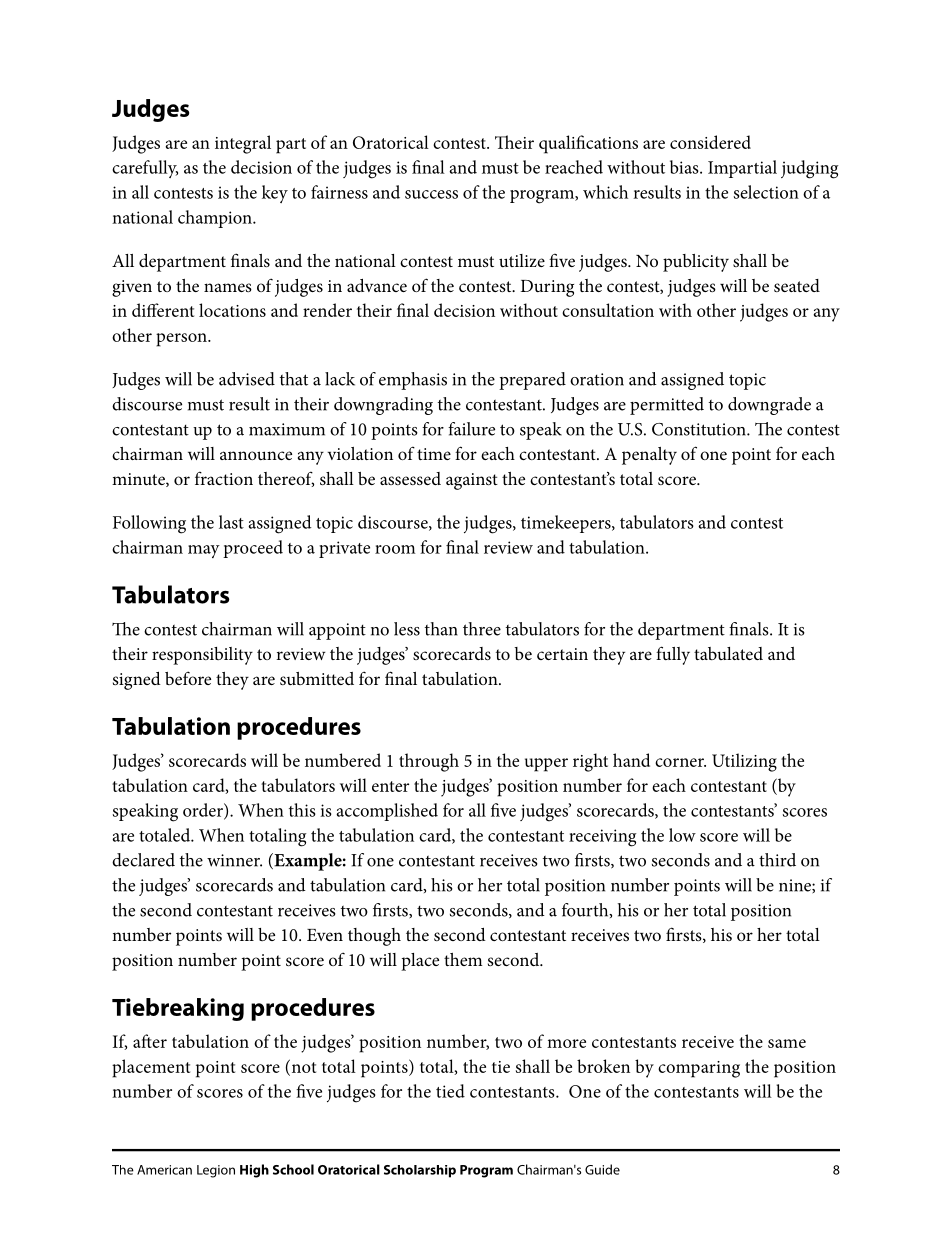 Image resolution: width=952 pixels, height=1233 pixels. I want to click on comparing, so click(699, 1069).
